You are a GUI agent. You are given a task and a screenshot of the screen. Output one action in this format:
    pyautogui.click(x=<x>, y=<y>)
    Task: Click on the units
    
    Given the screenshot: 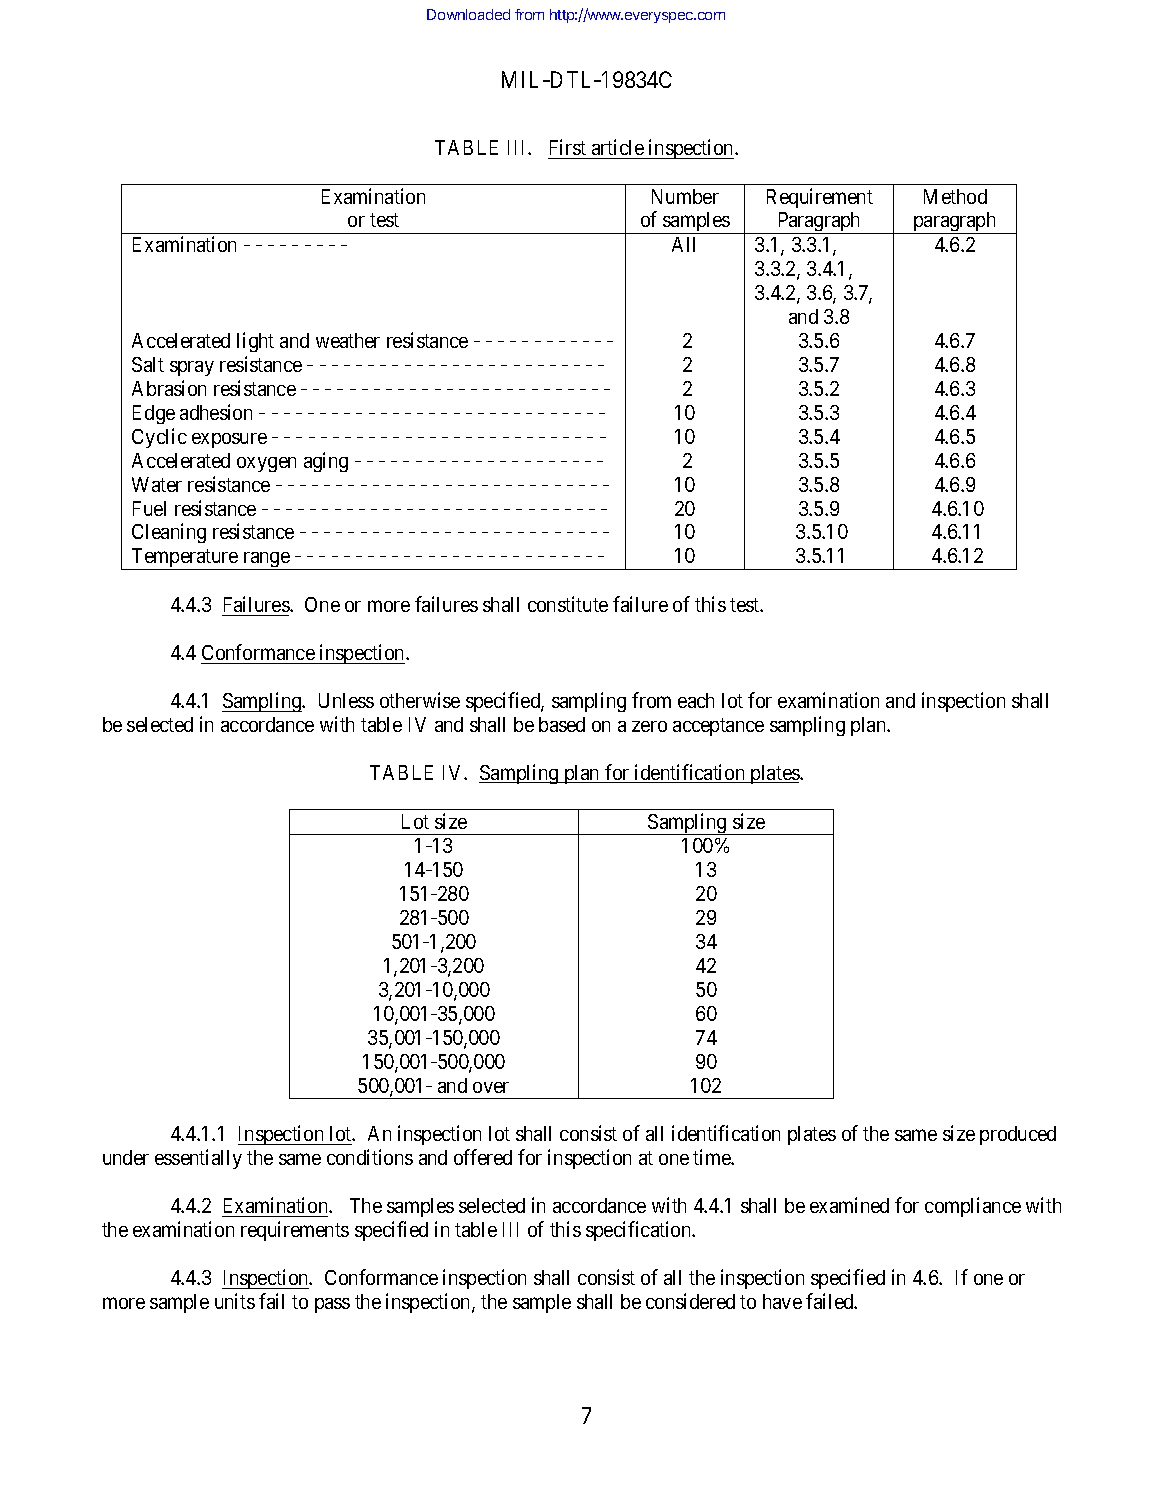 What is the action you would take?
    pyautogui.click(x=235, y=1301)
